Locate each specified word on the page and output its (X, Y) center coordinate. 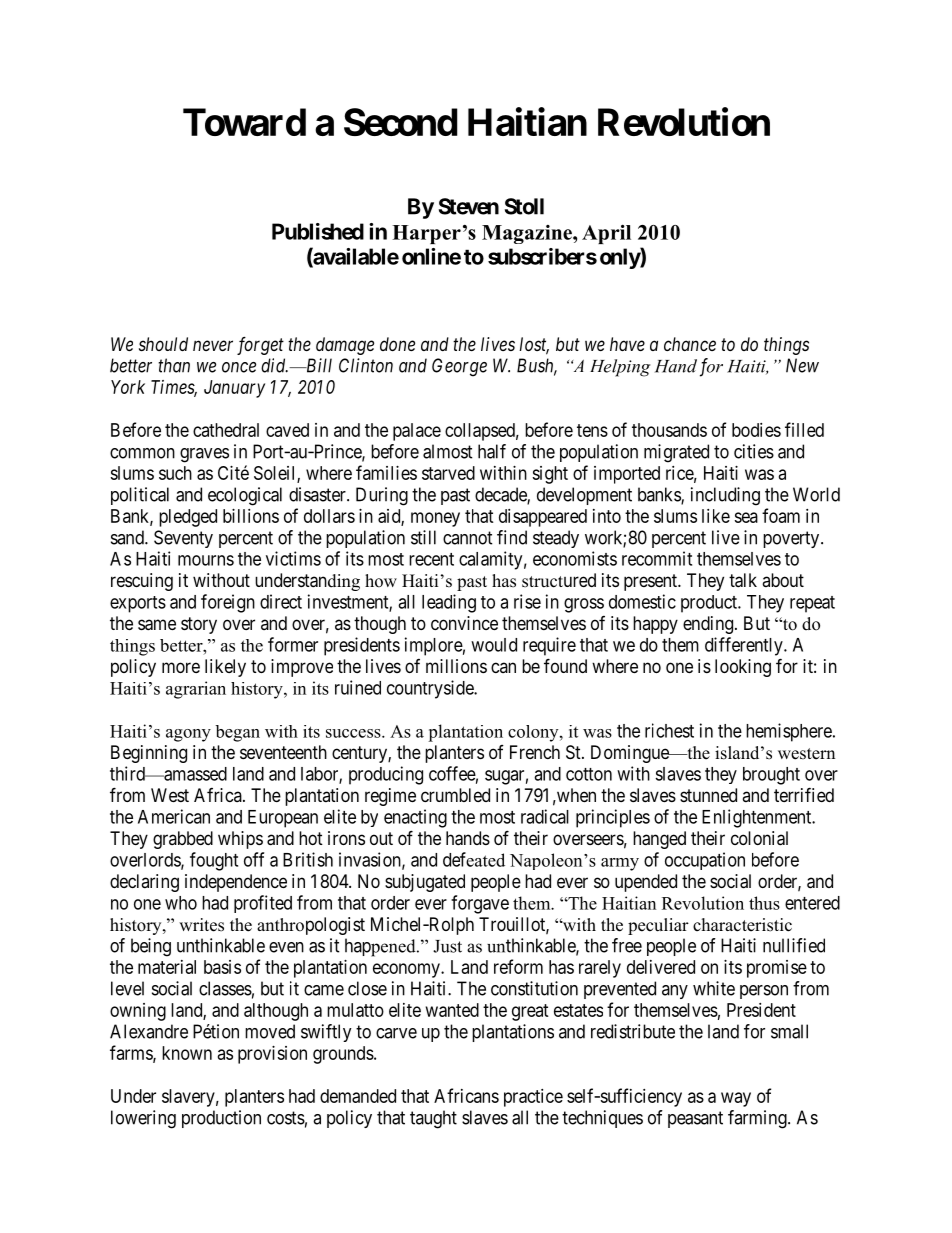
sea (746, 517)
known (187, 1053)
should (163, 344)
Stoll (524, 206)
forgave (480, 904)
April (606, 234)
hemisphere (789, 732)
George (459, 367)
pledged (188, 518)
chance (690, 344)
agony (188, 735)
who (181, 903)
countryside (431, 689)
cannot (468, 538)
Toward (244, 122)
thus (764, 903)
